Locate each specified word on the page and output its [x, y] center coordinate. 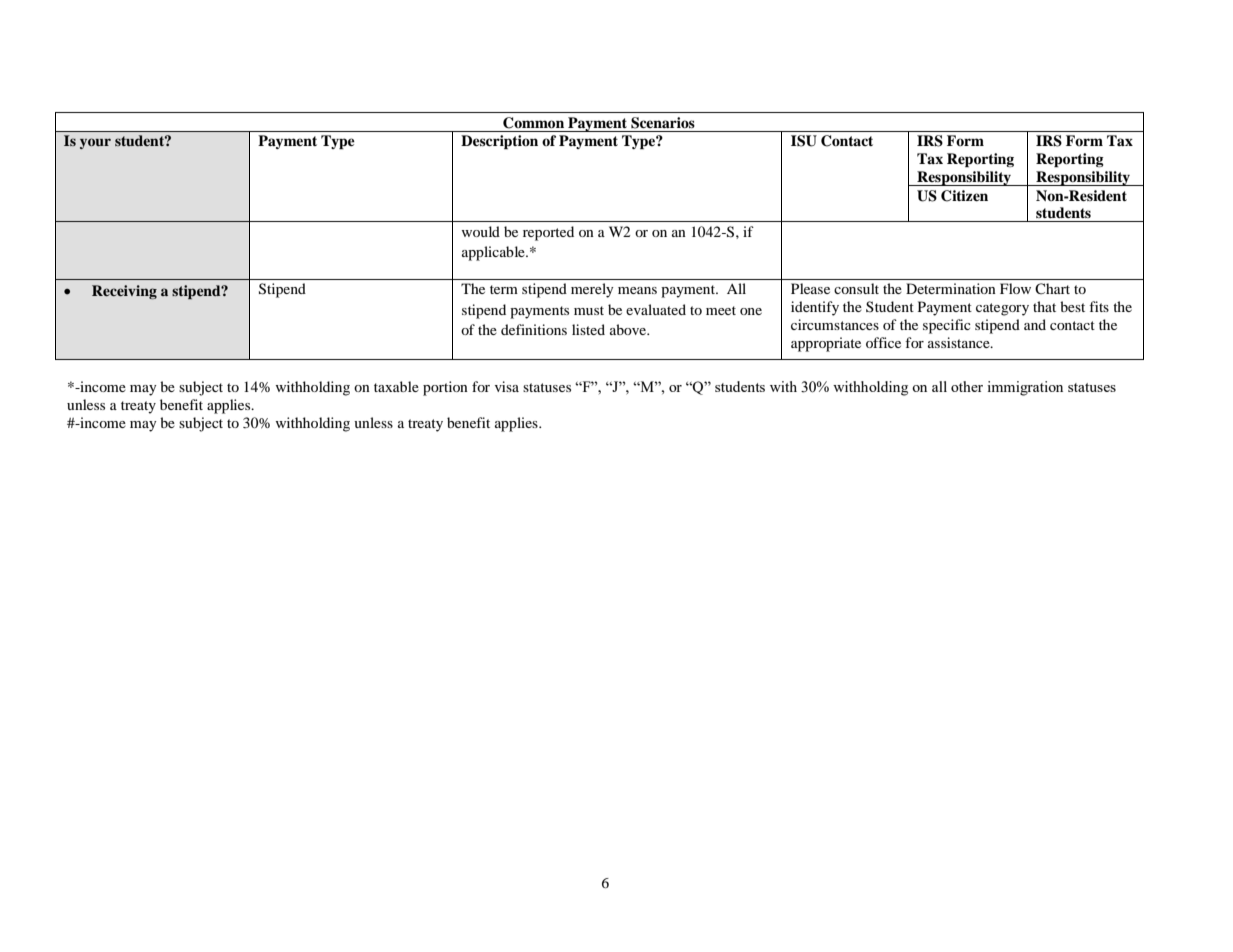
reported [548, 233]
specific [947, 326]
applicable [494, 253]
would [481, 231]
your [95, 143]
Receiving [124, 292]
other [967, 386]
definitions [534, 329]
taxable [396, 386]
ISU [804, 141]
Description [499, 142]
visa [507, 386]
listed [588, 329]
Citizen [964, 196]
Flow [1015, 288]
